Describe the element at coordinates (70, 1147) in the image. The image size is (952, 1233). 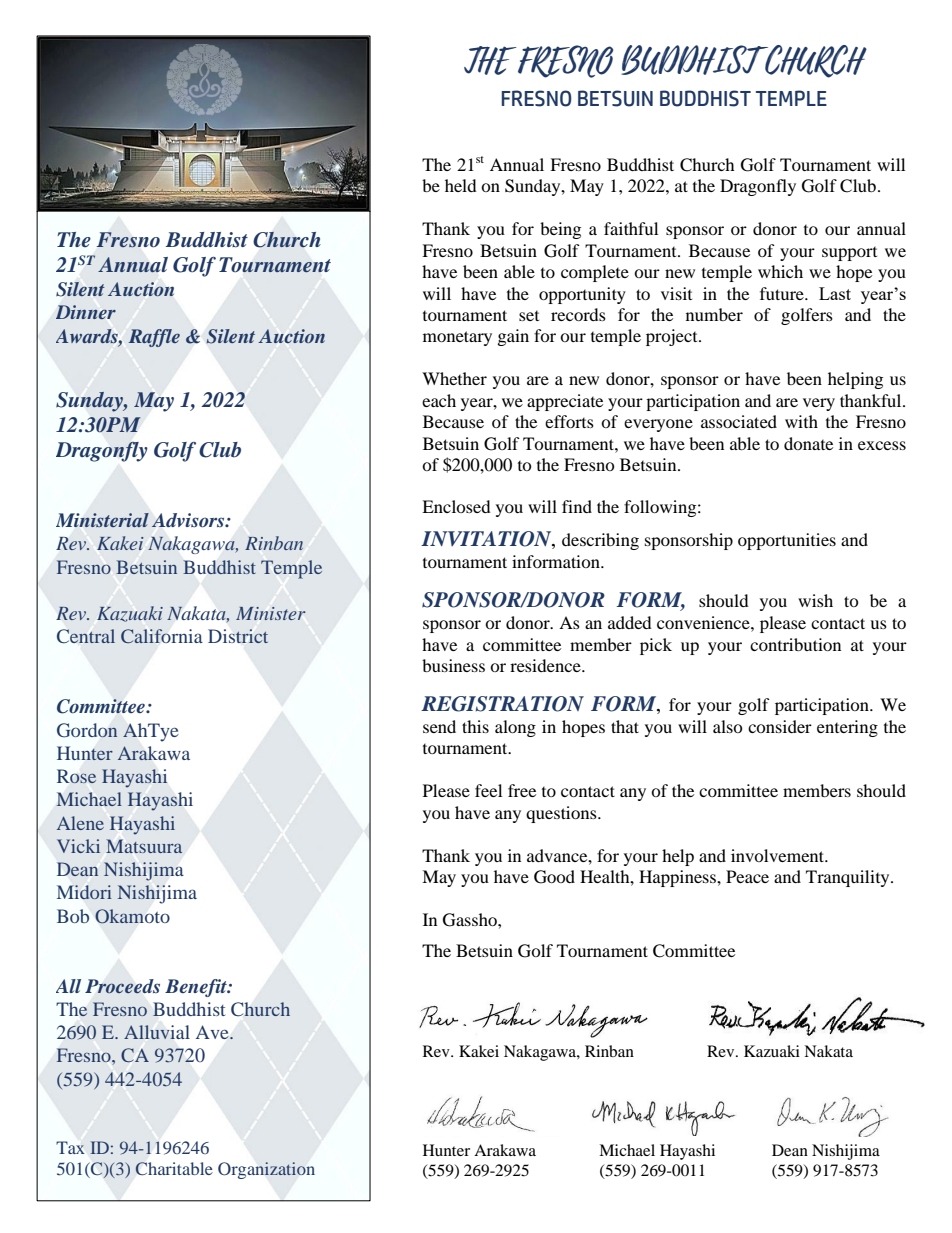
I see `Tax` at that location.
